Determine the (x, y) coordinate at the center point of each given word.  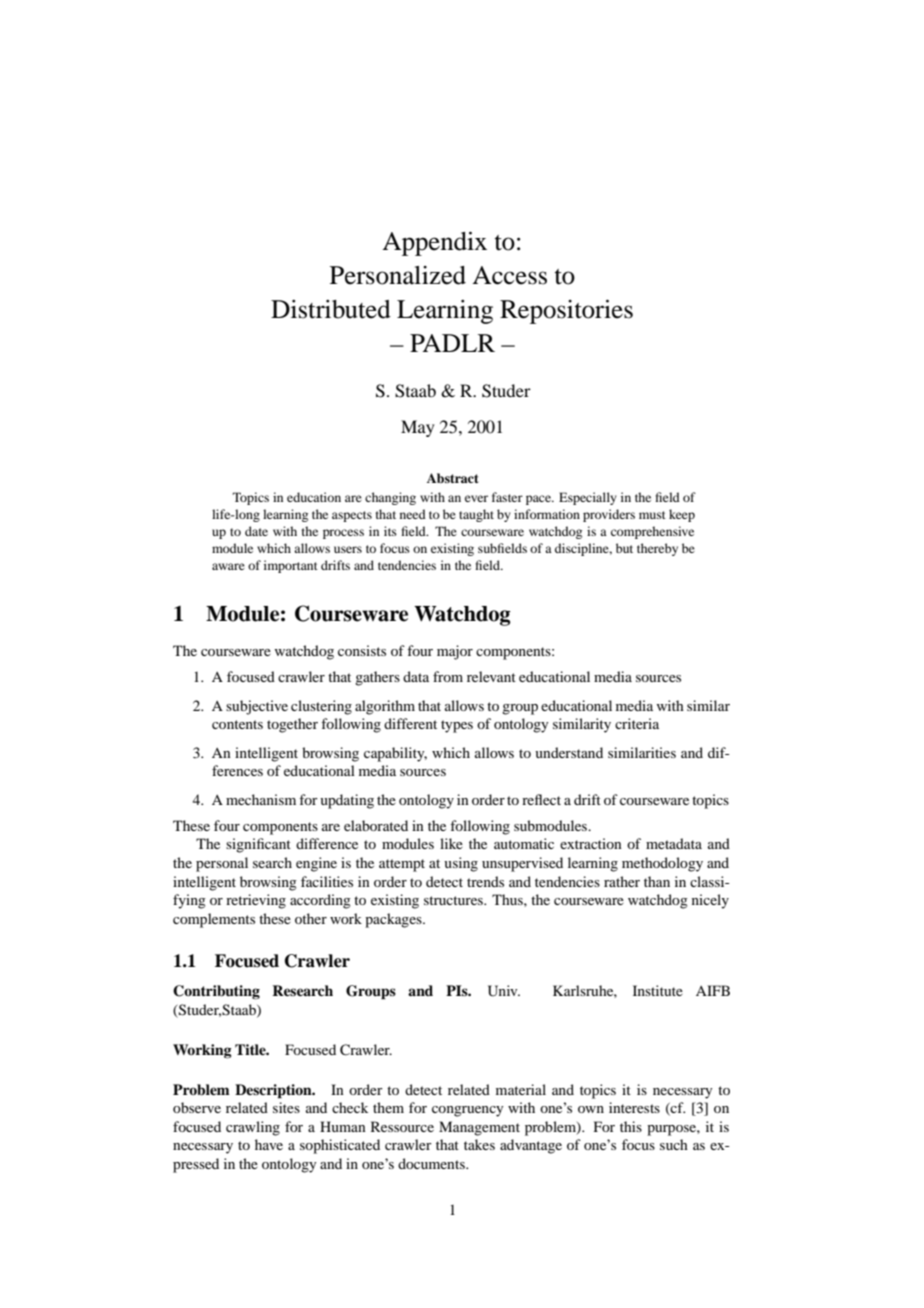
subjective (257, 707)
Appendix (434, 243)
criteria (637, 723)
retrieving (256, 901)
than (657, 881)
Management (479, 1128)
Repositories (566, 311)
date (256, 531)
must (652, 515)
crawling (253, 1128)
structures (454, 900)
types (457, 726)
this (631, 1126)
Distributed (331, 309)
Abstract (453, 478)
